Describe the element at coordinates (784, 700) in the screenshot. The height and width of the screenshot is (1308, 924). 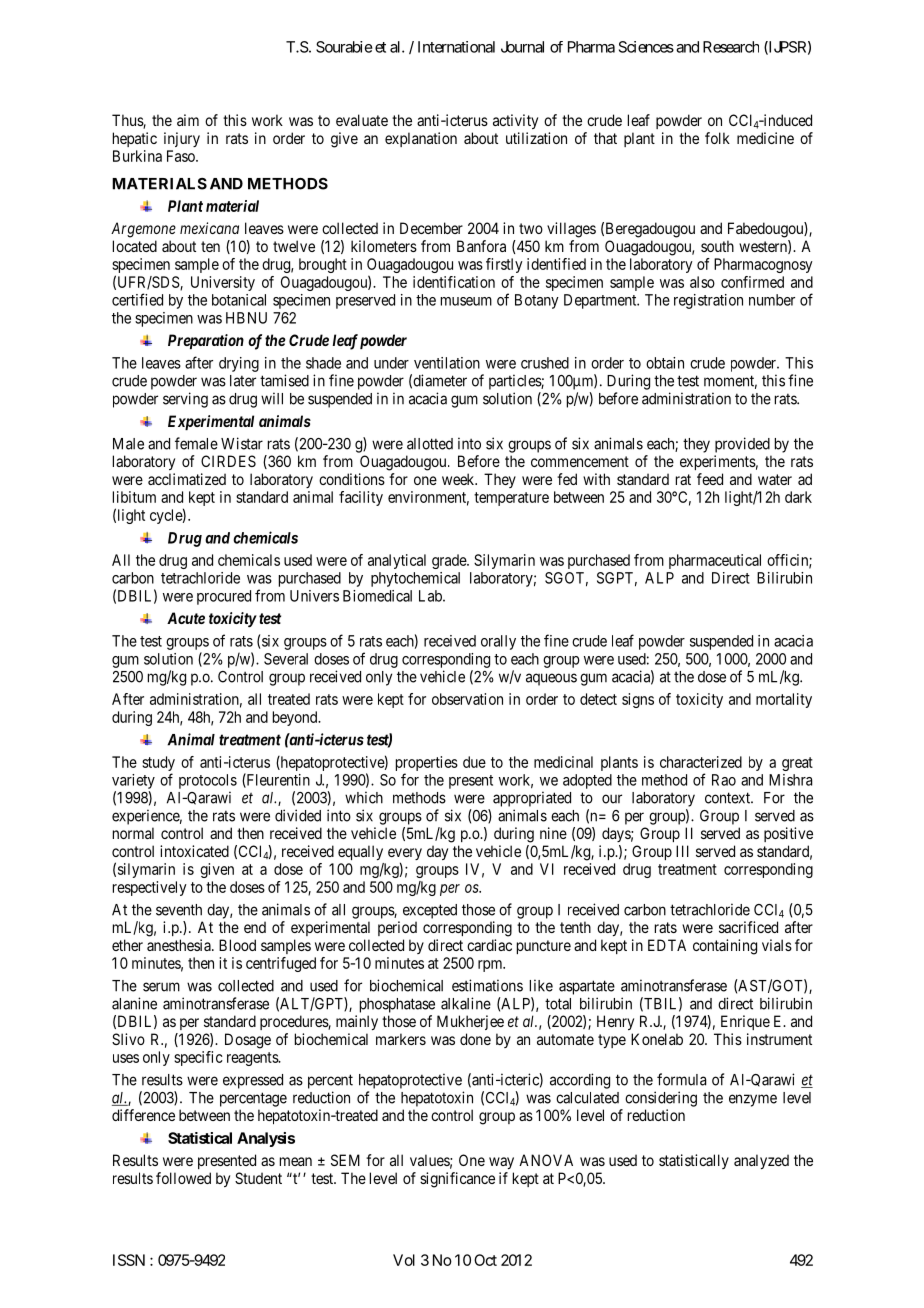
I see `mortality` at that location.
